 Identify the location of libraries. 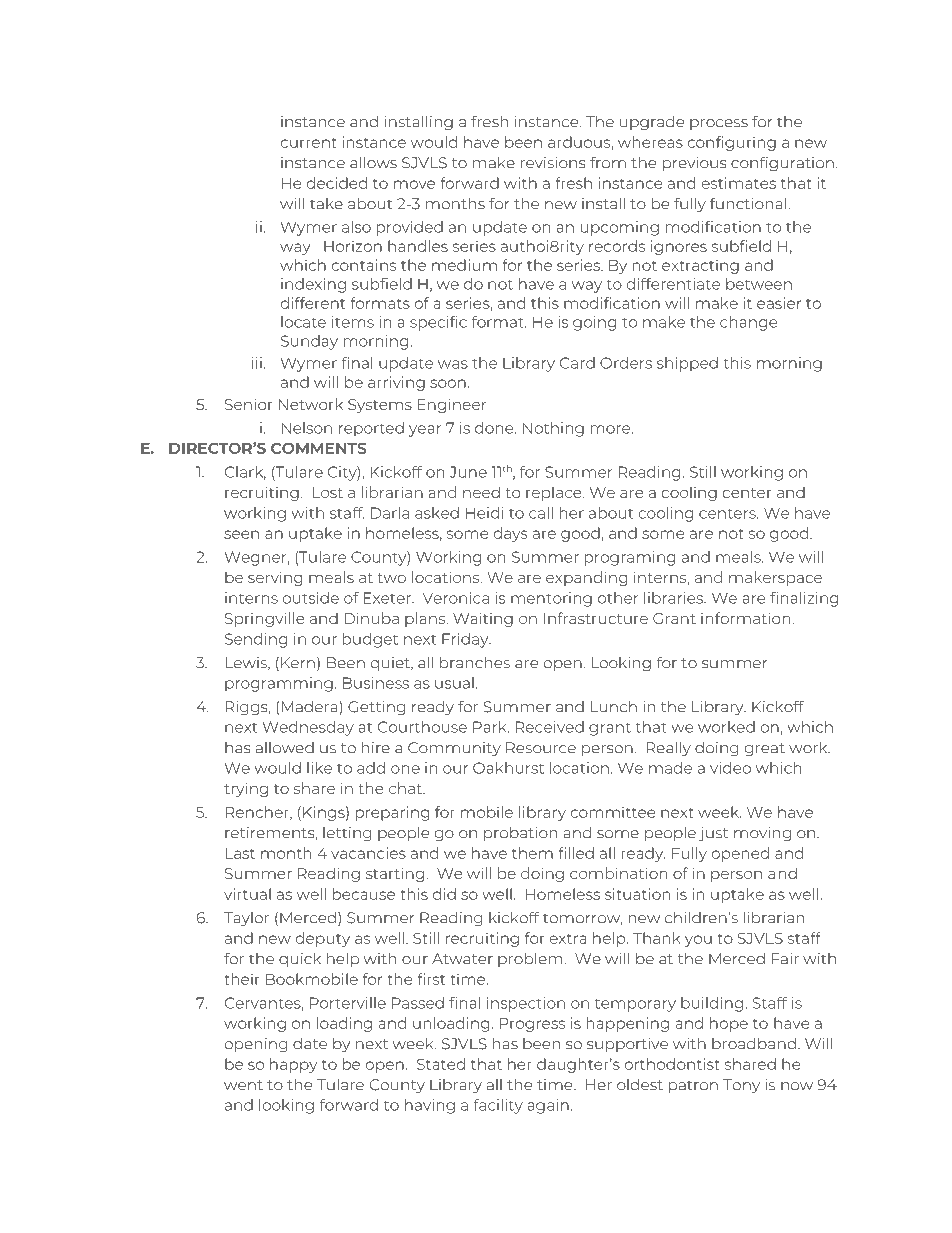
(674, 598).
